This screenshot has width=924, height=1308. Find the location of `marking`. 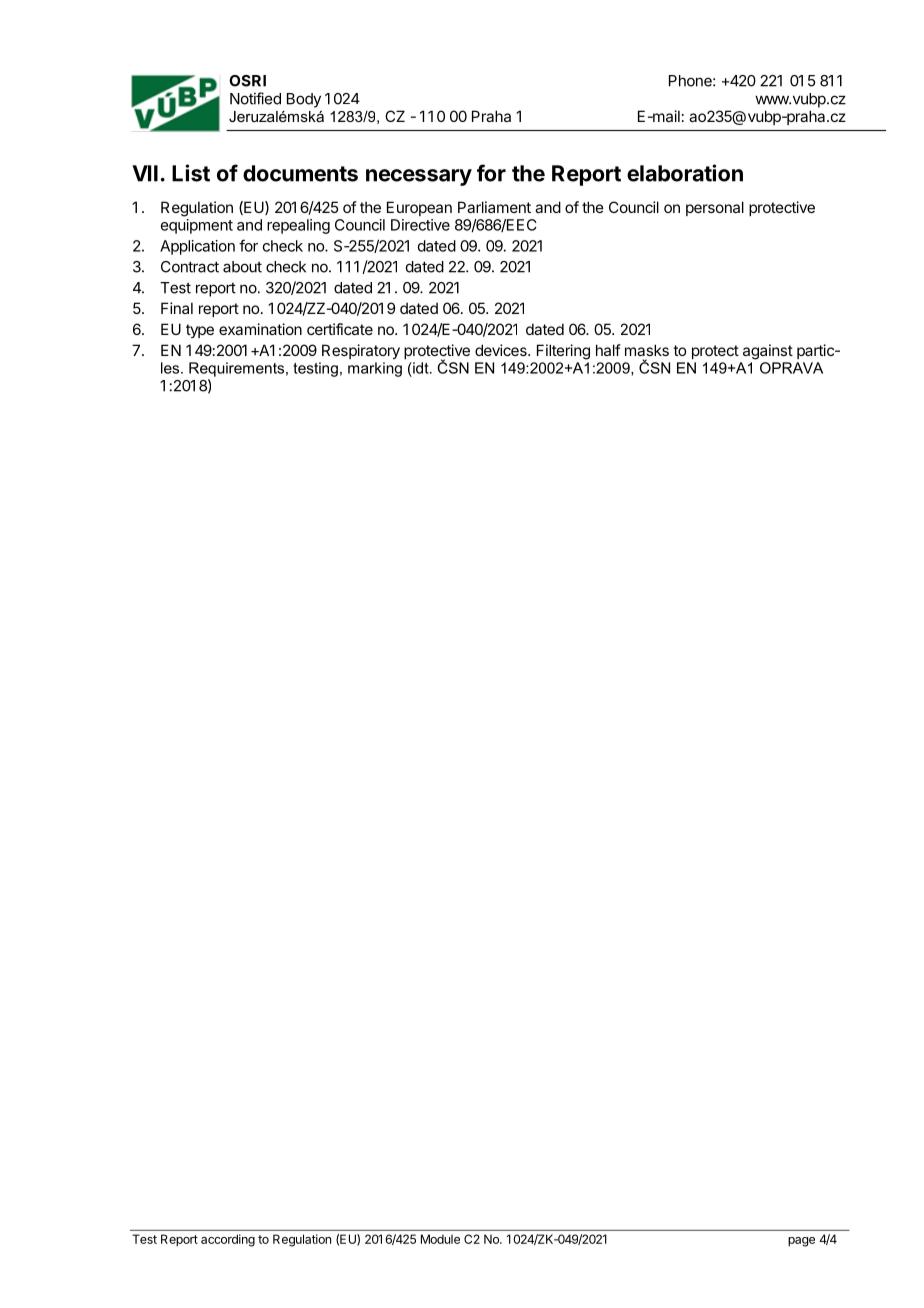

marking is located at coordinates (375, 369).
